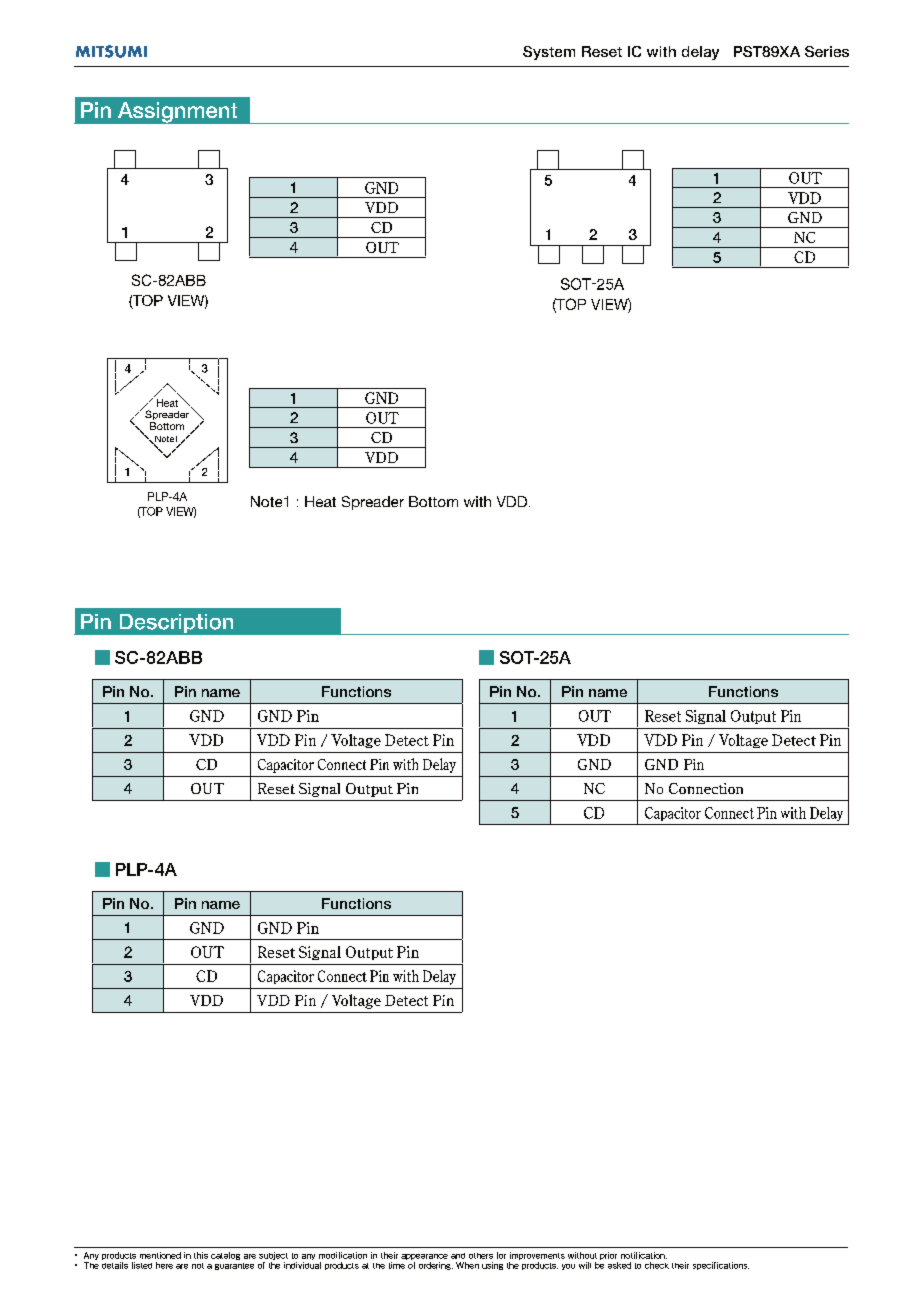  What do you see at coordinates (481, 1256) in the document?
I see `others` at bounding box center [481, 1256].
